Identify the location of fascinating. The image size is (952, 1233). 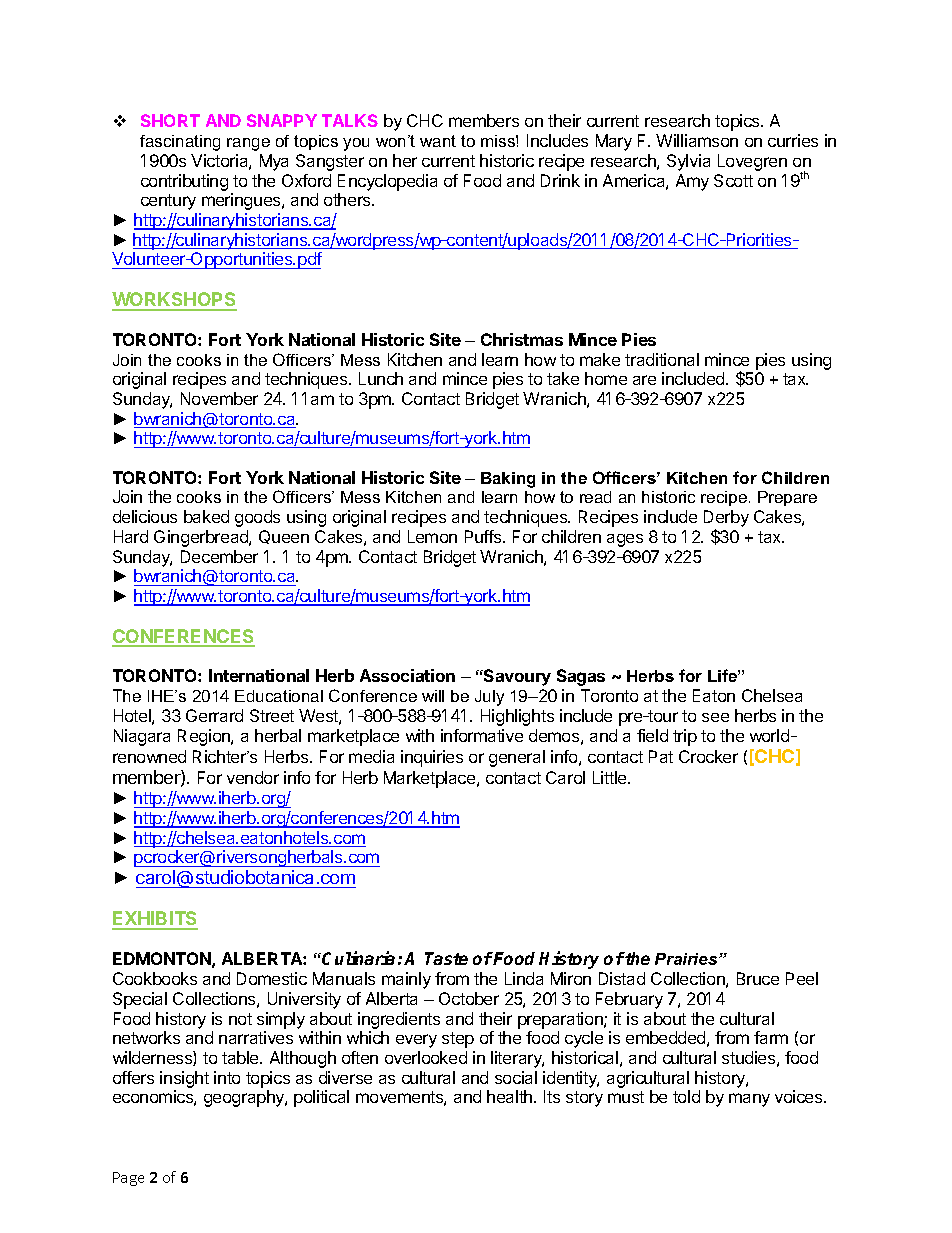
(180, 143).
